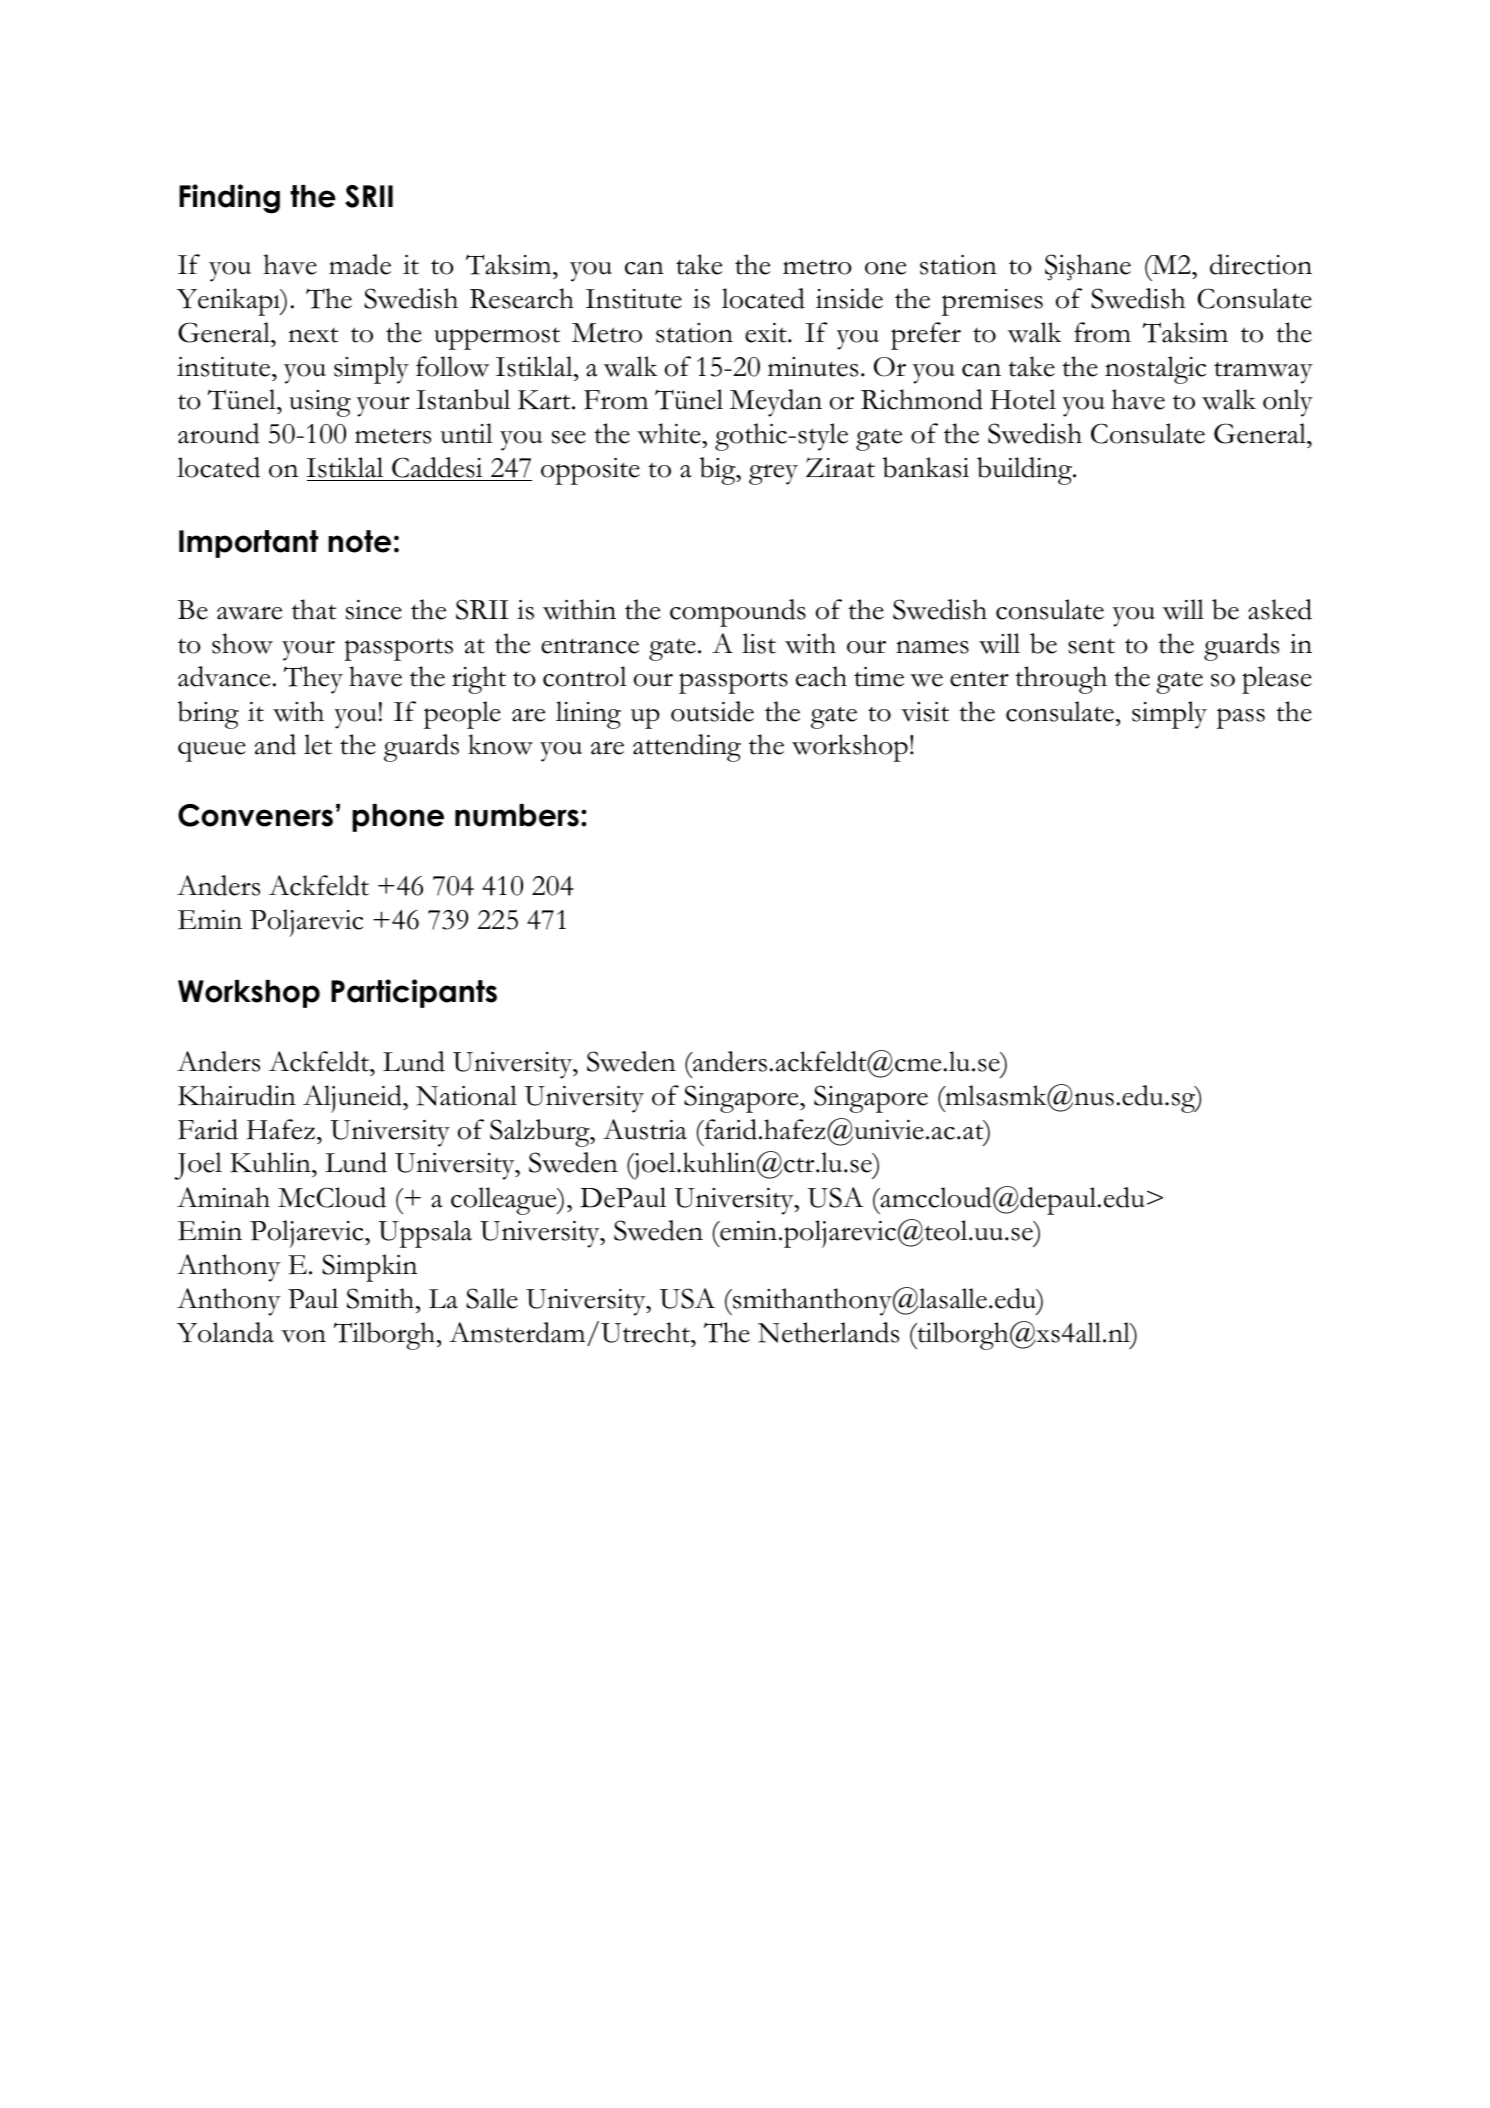 This document has width=1490, height=2108. I want to click on von, so click(303, 1336).
